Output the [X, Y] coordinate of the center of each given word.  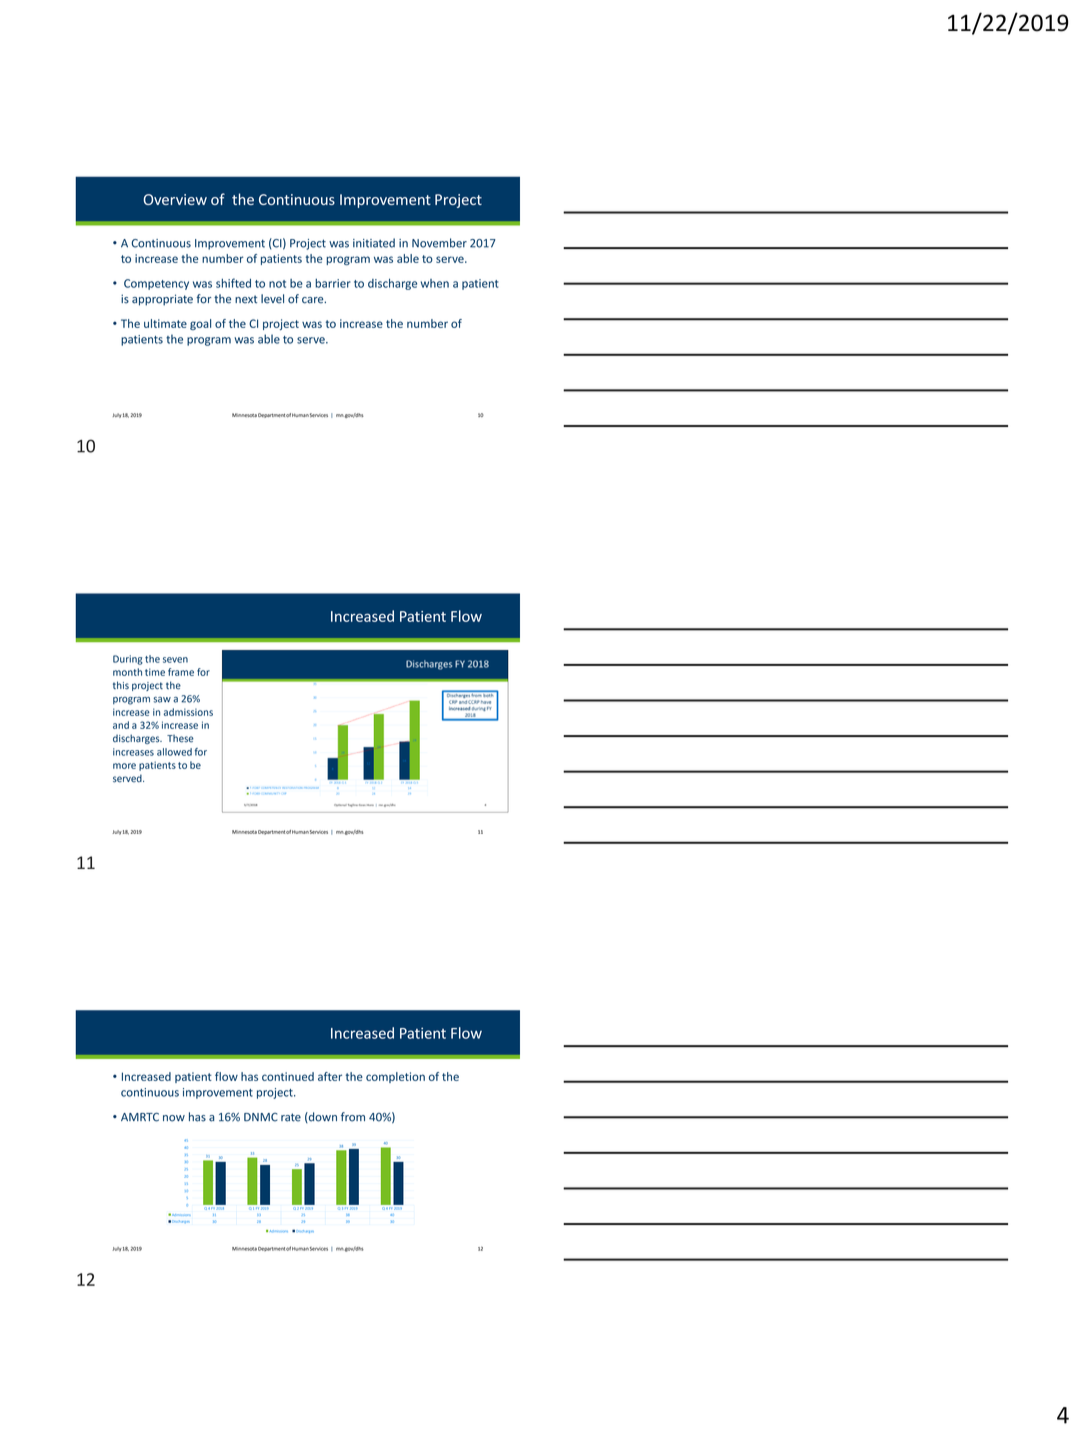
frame [181, 672]
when [435, 283]
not [277, 284]
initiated [374, 243]
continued [288, 1076]
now [174, 1118]
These [180, 739]
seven [175, 660]
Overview [175, 199]
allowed [174, 752]
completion [395, 1077]
